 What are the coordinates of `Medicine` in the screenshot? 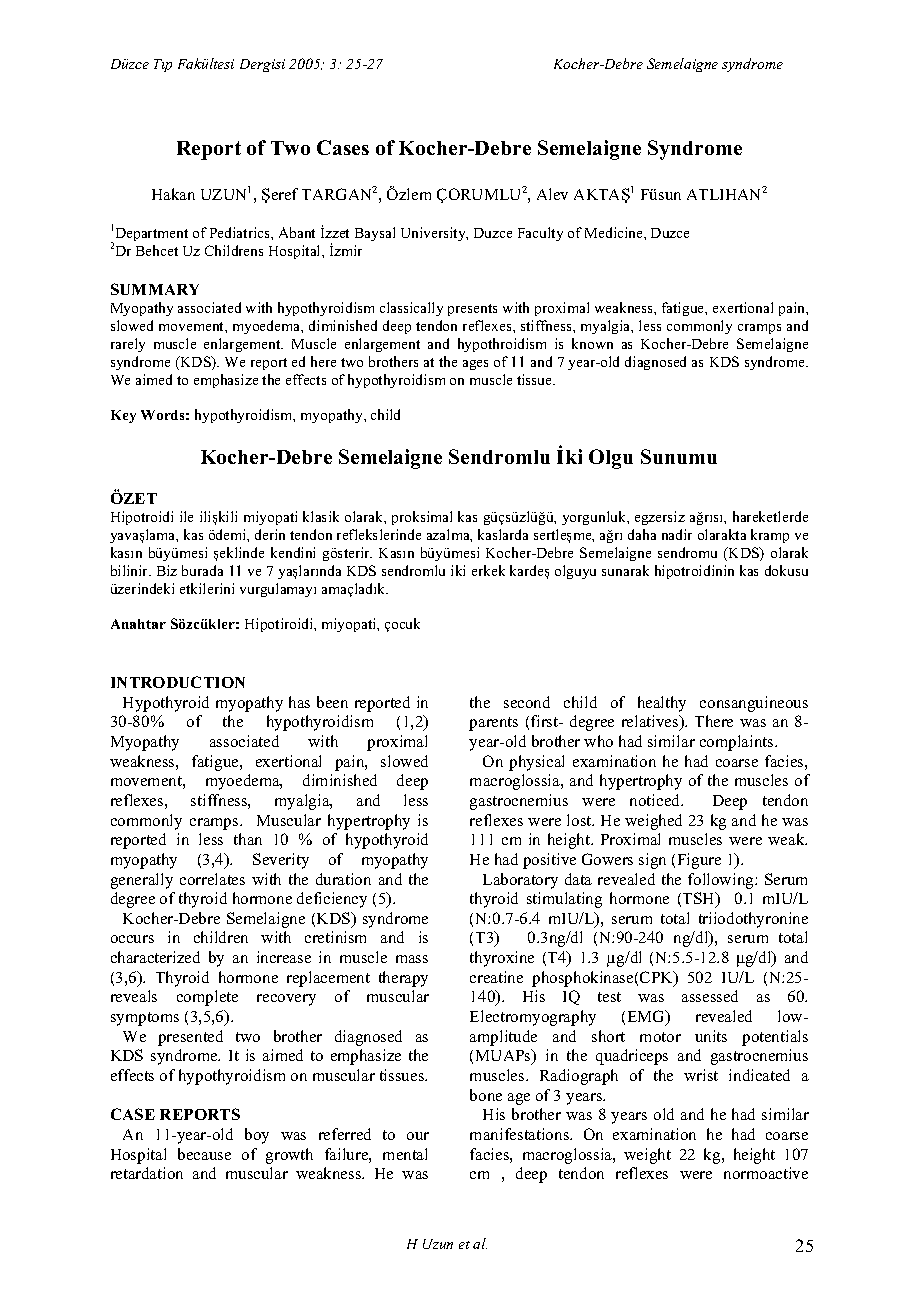 It's located at (615, 232).
